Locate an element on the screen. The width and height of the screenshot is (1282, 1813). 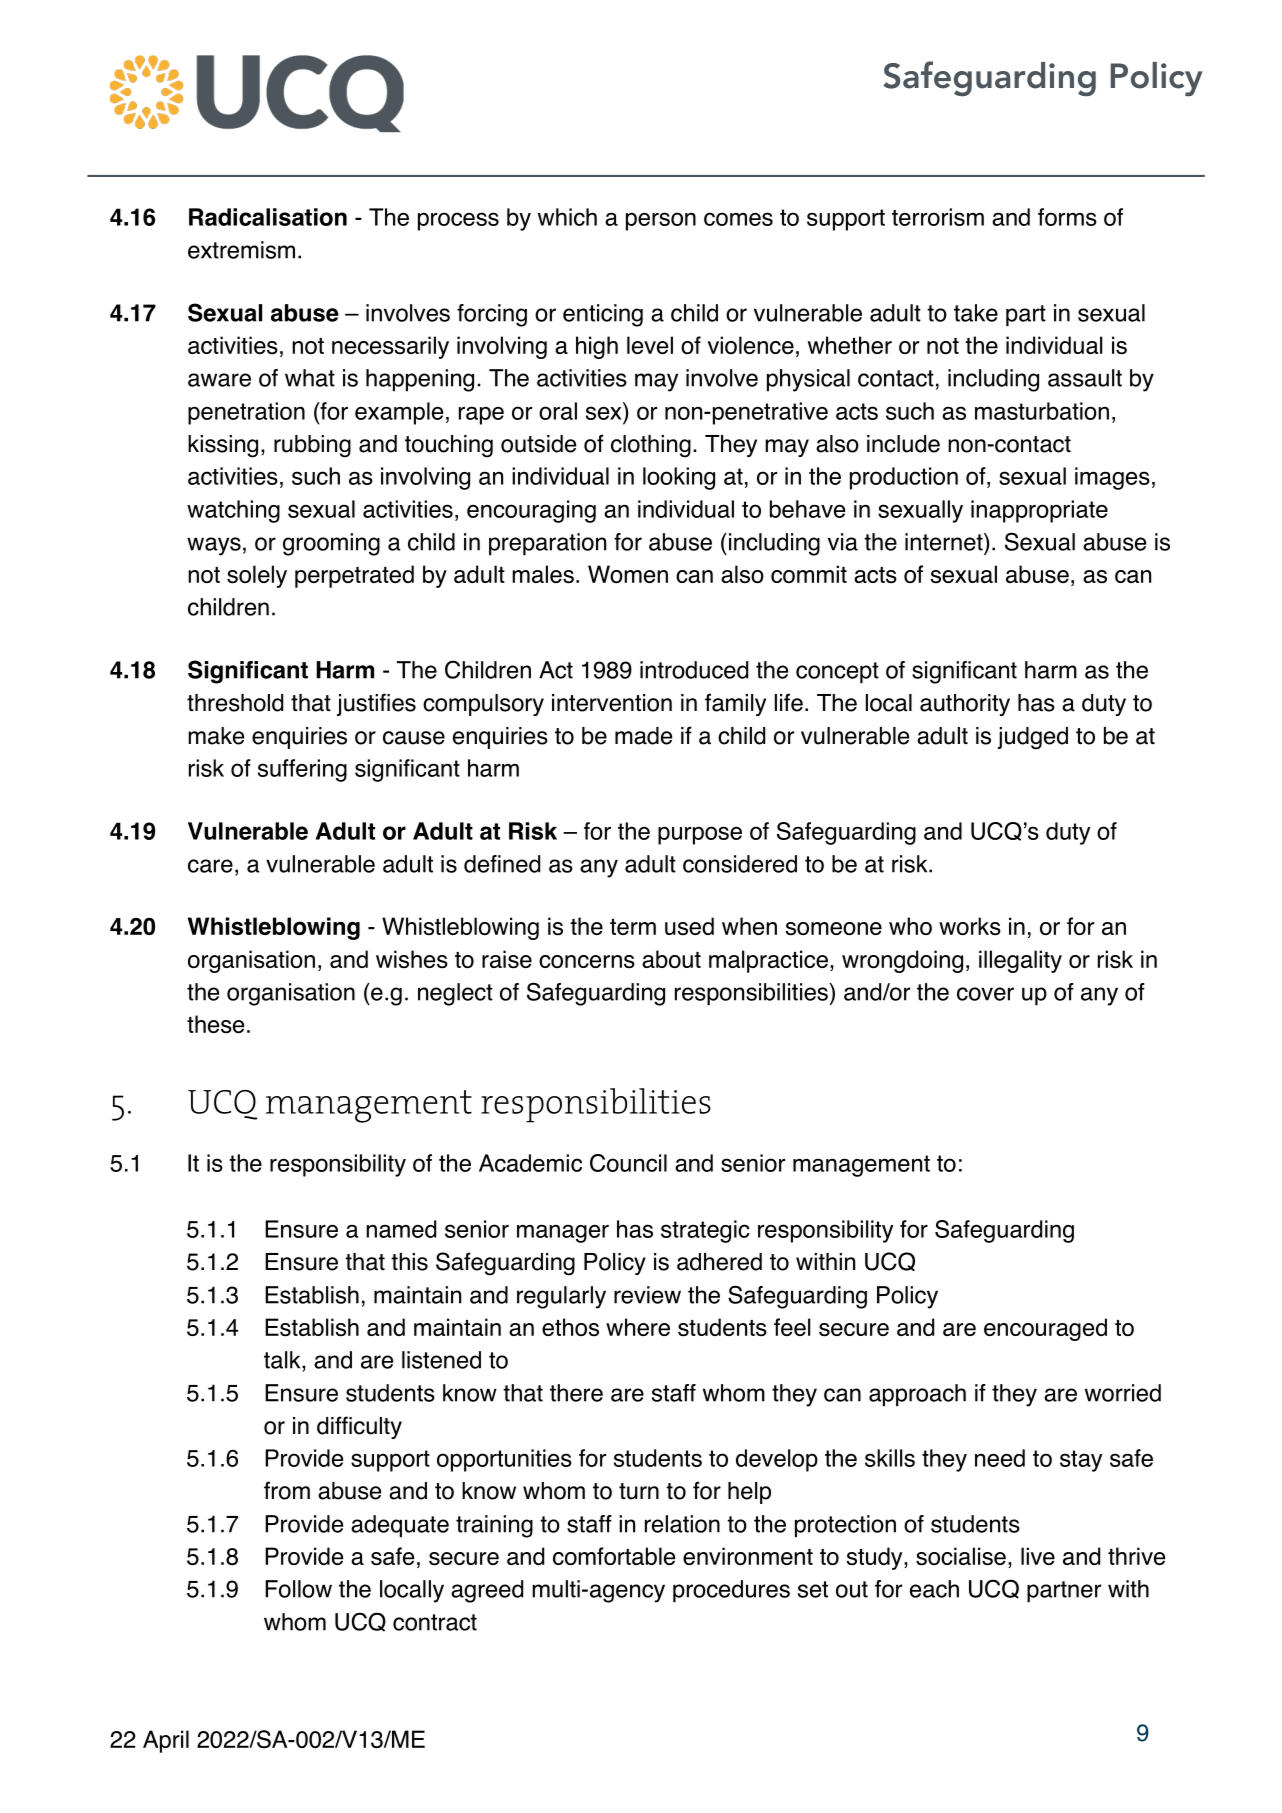
procedures is located at coordinates (731, 1591).
